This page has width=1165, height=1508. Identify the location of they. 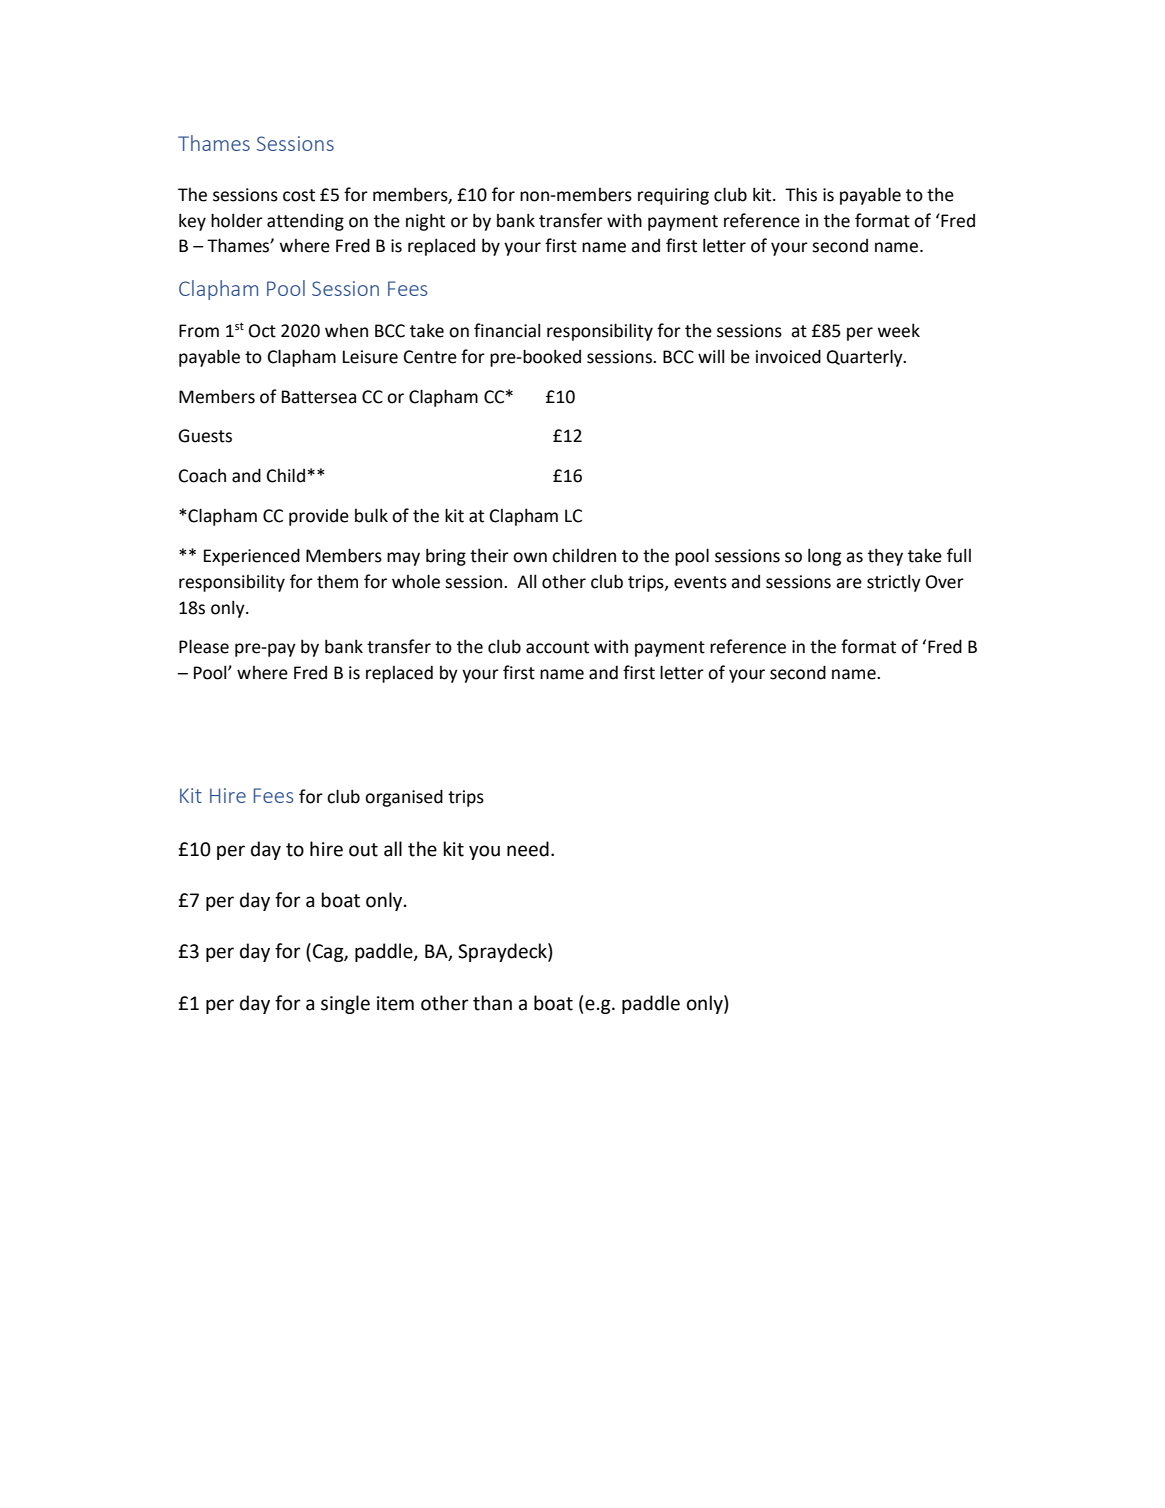
(885, 557).
